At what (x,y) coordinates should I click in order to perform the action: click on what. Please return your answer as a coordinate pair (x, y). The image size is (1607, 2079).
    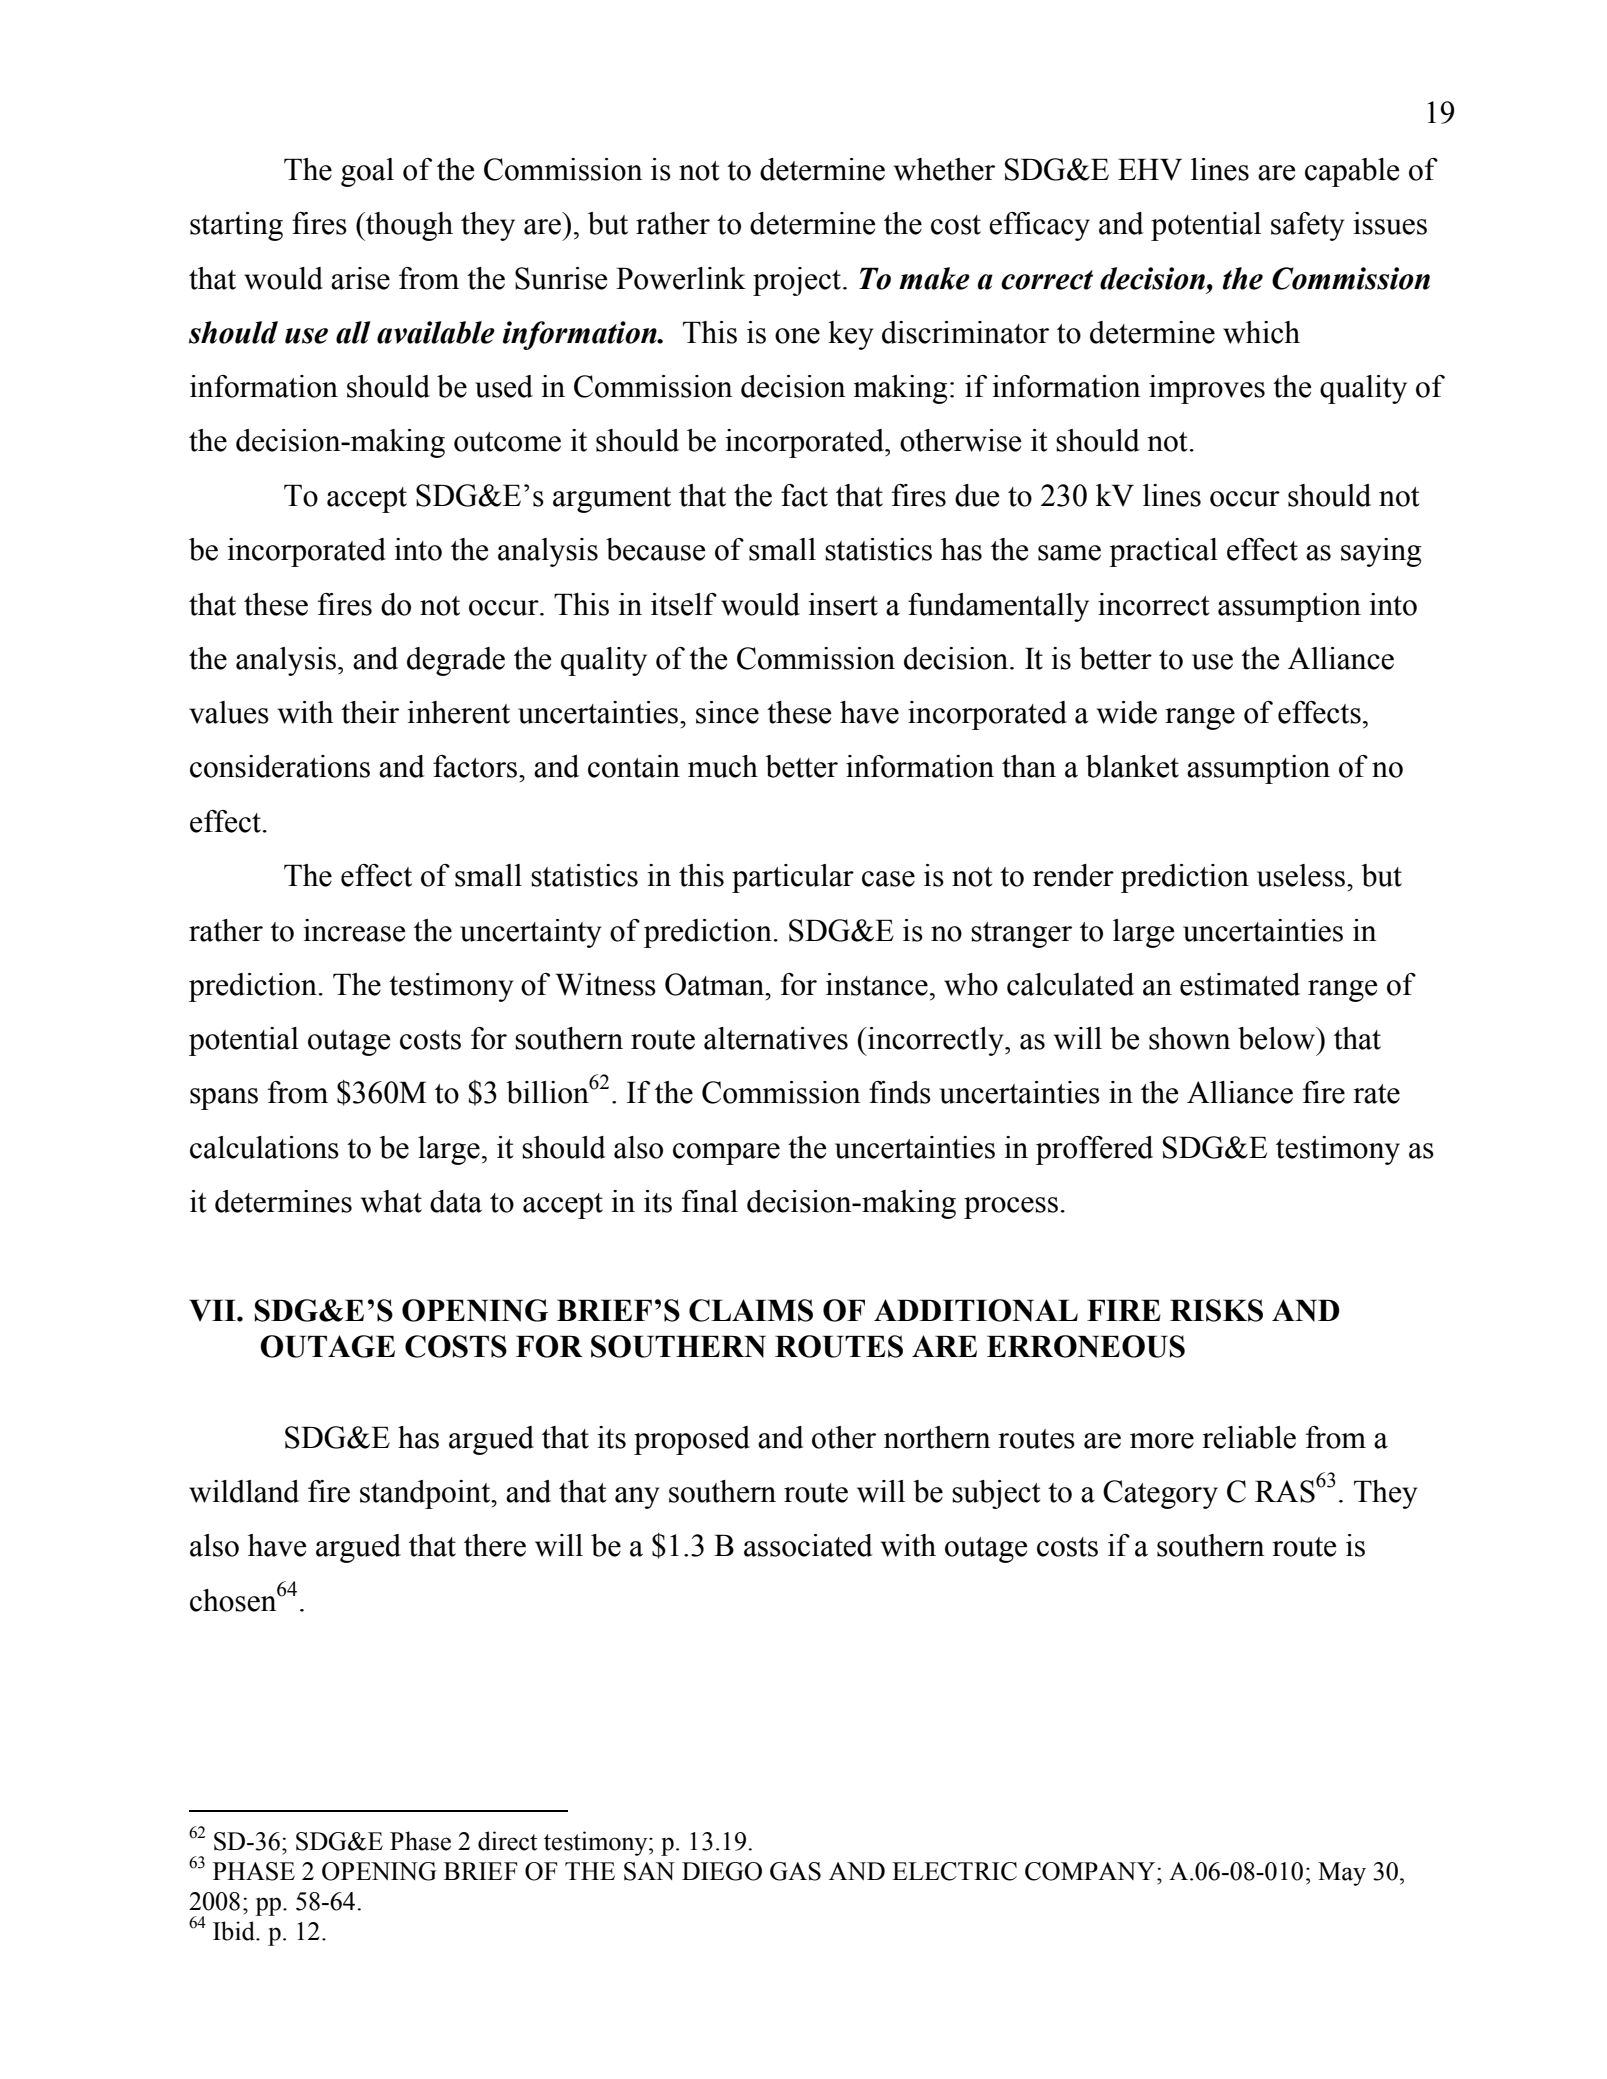
    Looking at the image, I should click on (391, 1201).
